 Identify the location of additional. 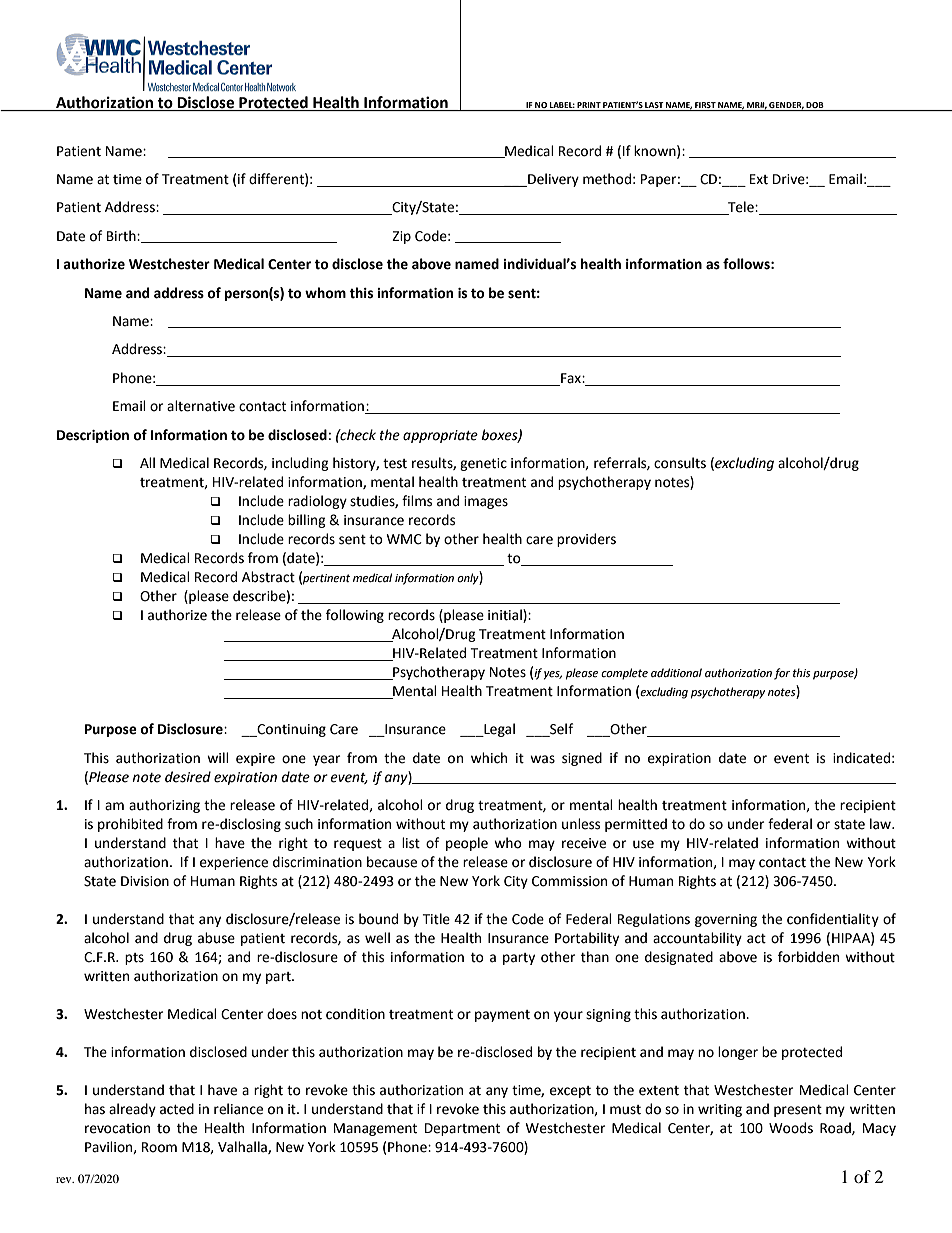
(676, 673).
